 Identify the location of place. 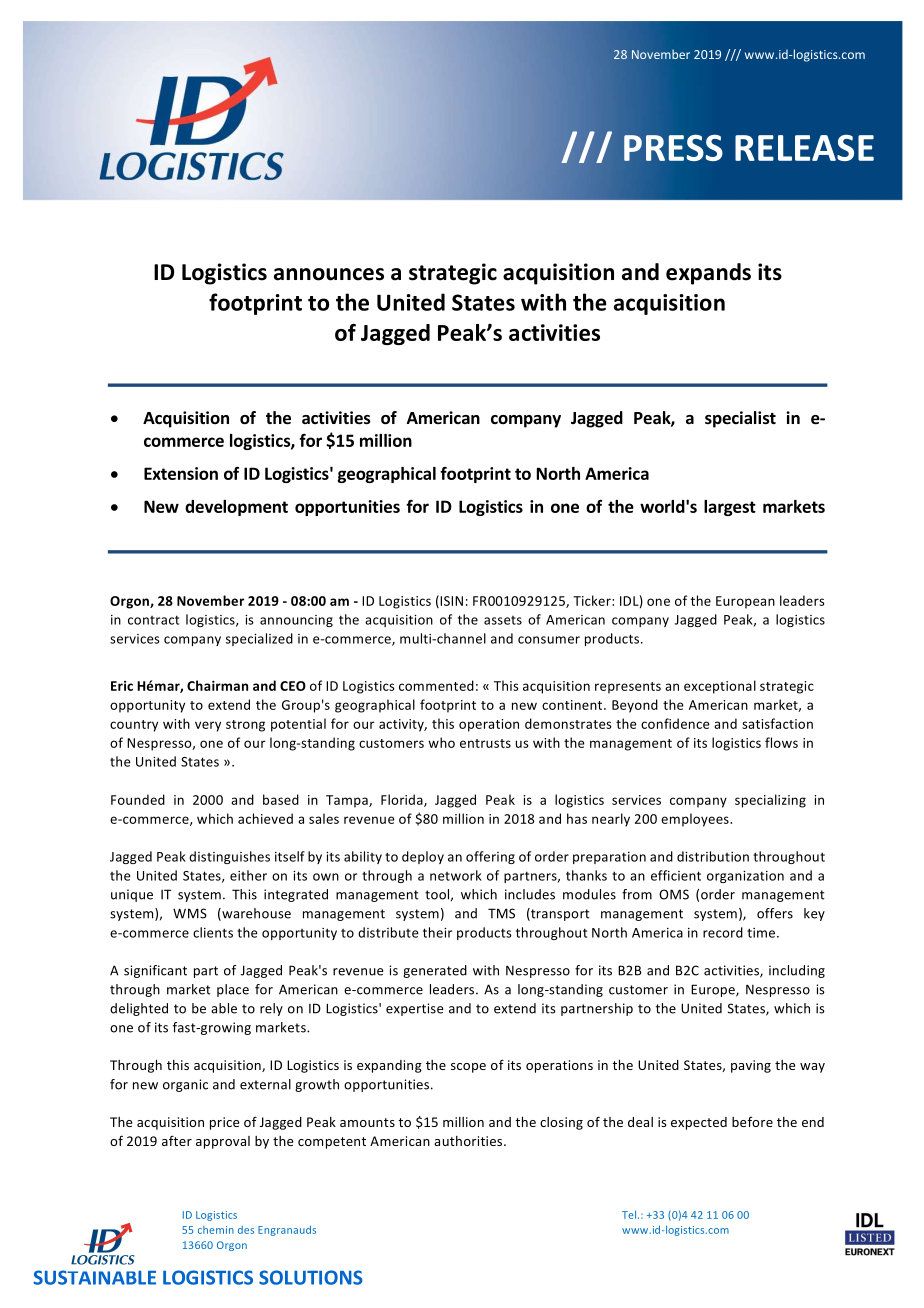
(233, 990).
